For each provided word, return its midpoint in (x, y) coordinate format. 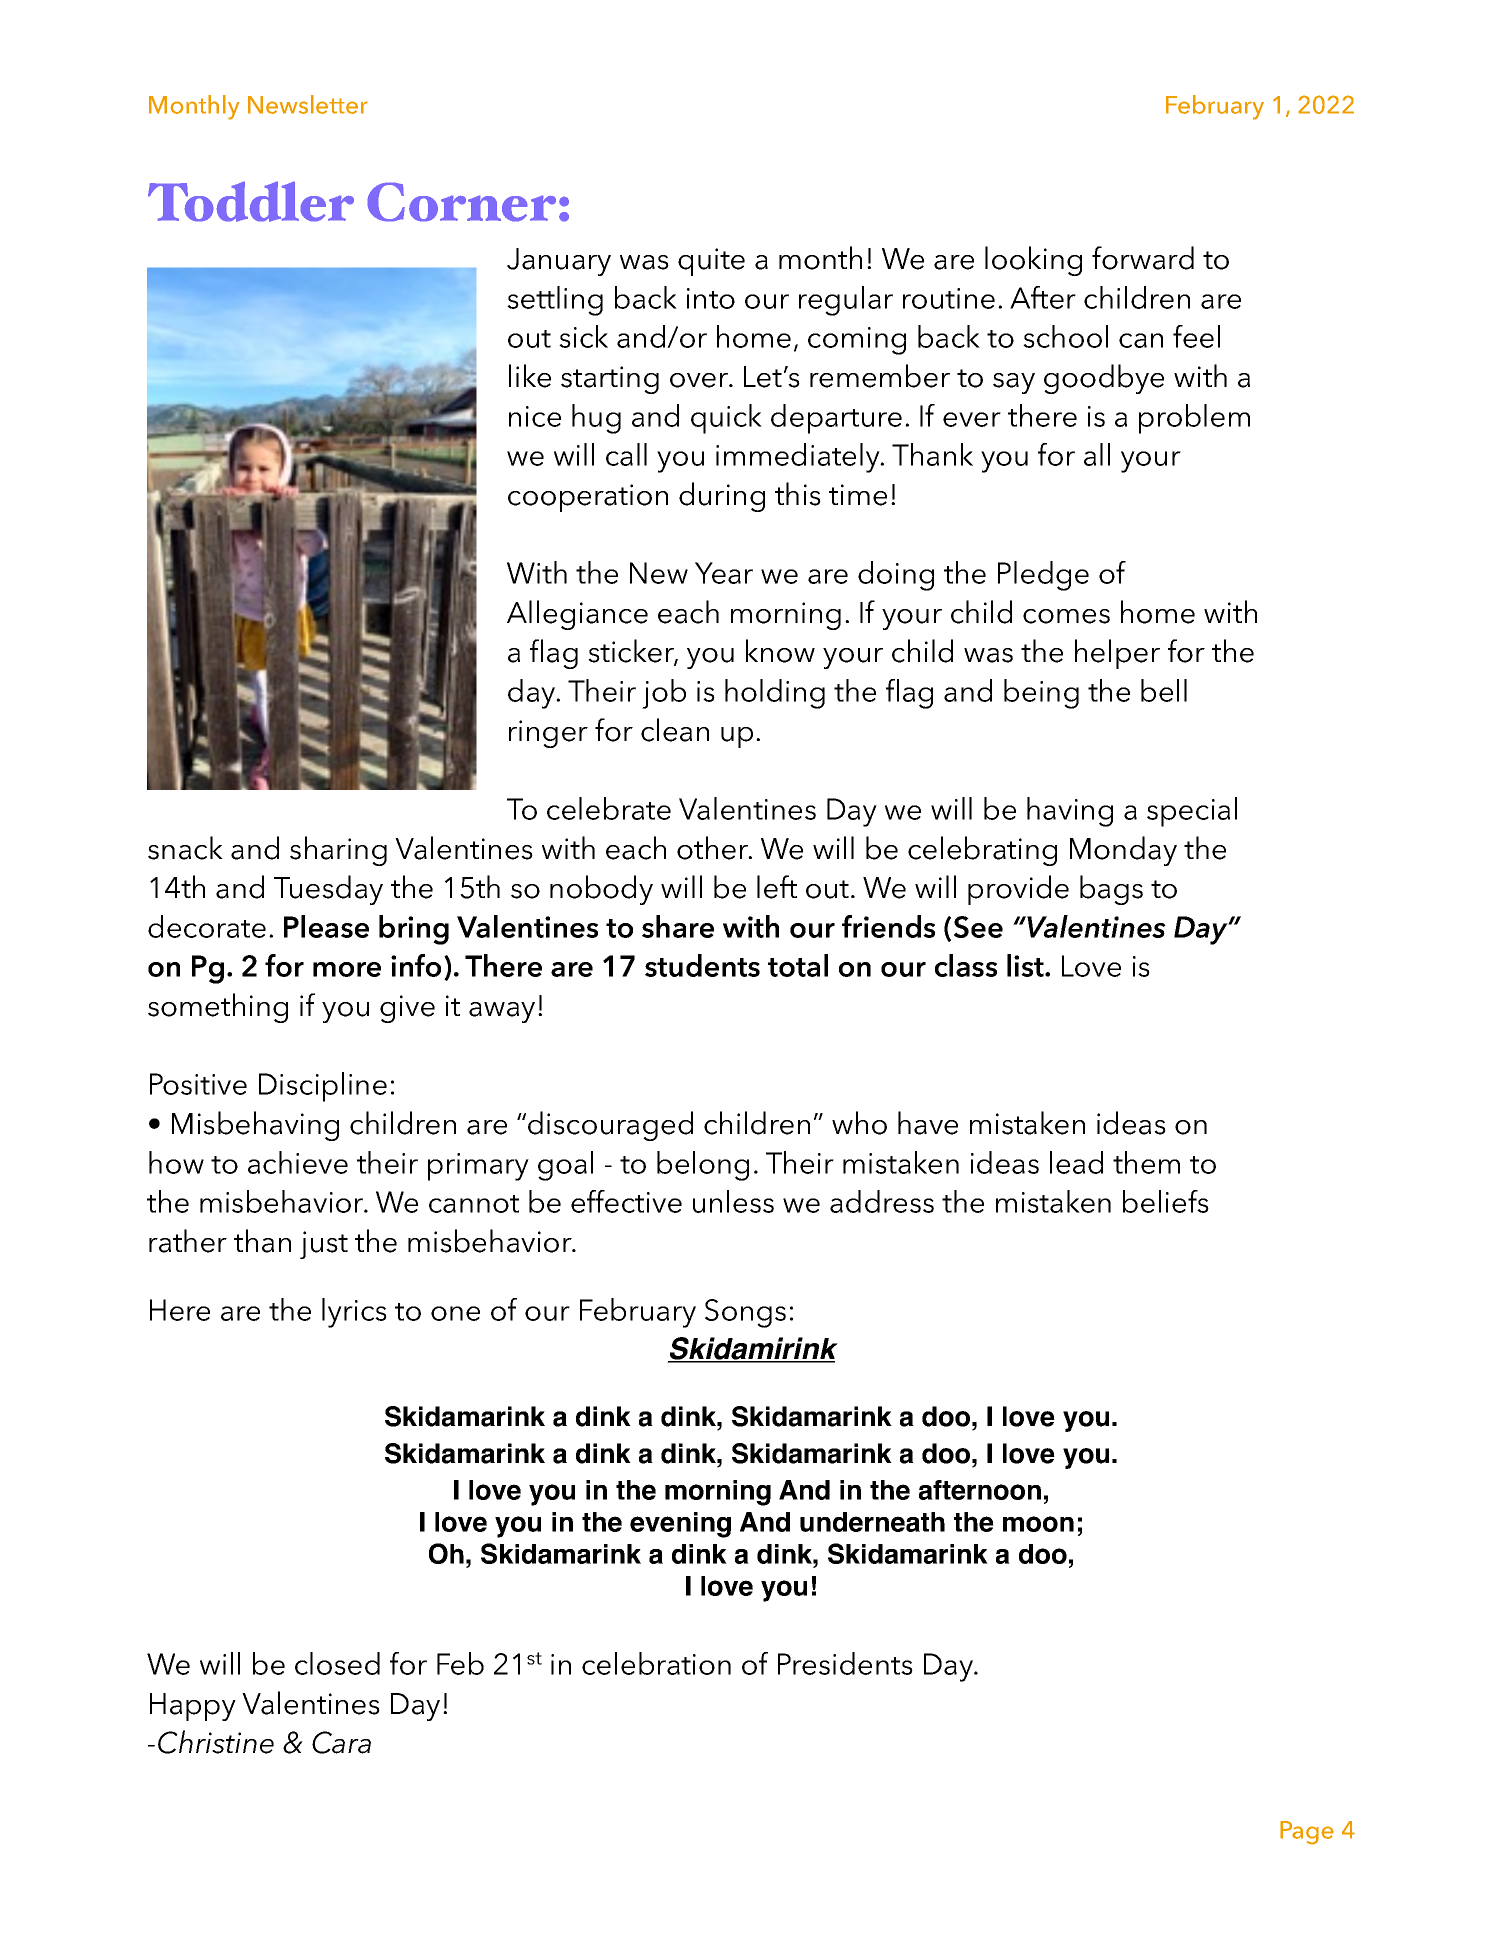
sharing (338, 851)
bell (1164, 690)
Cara (341, 1742)
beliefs (1166, 1201)
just (324, 1245)
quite (711, 262)
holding (775, 694)
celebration (656, 1663)
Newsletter (308, 104)
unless (733, 1201)
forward (1143, 258)
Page (1307, 1833)
